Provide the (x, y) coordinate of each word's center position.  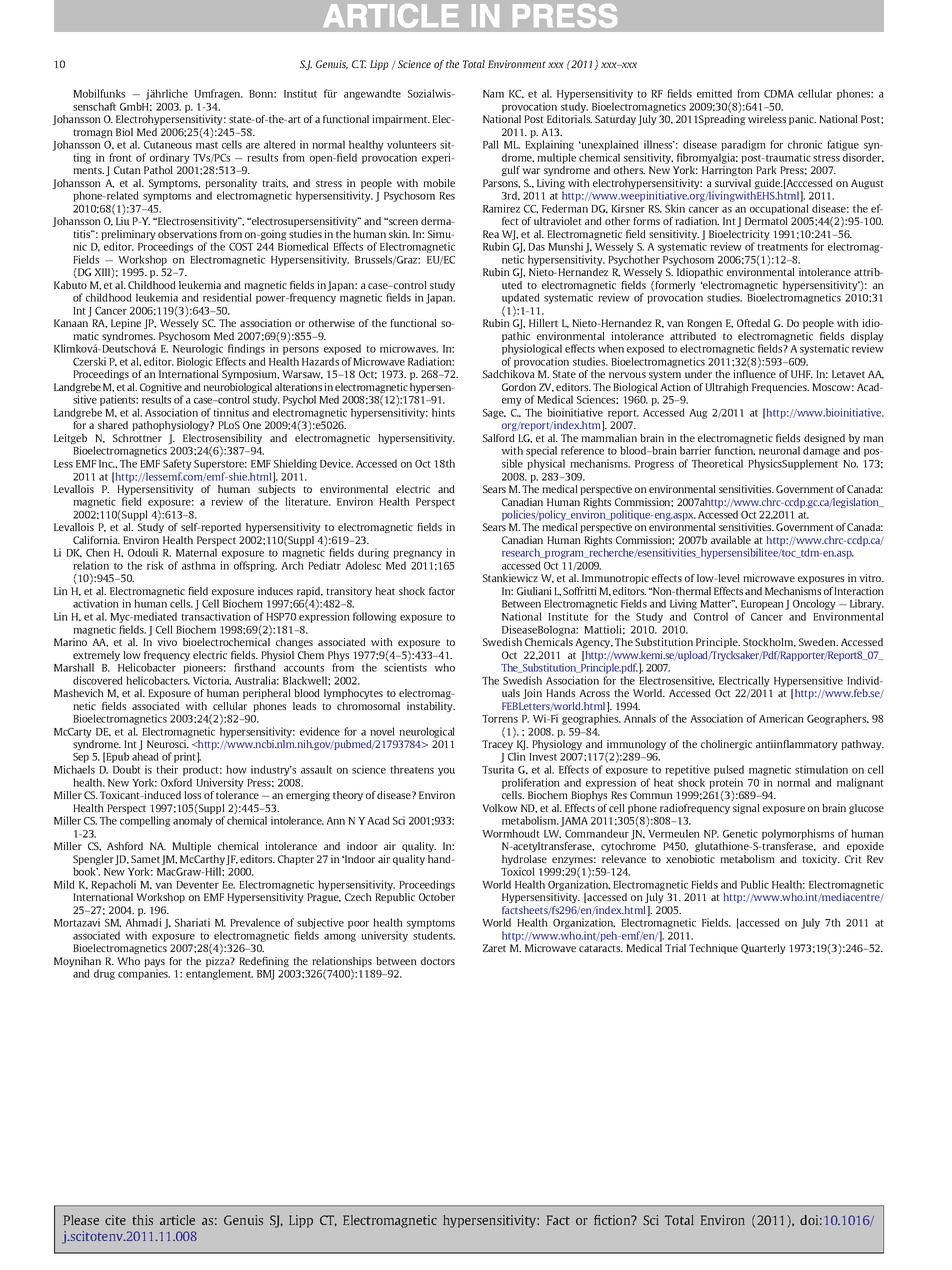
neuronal (779, 450)
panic (802, 120)
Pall (491, 144)
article (177, 1220)
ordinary (170, 158)
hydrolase (524, 861)
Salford (499, 438)
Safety (177, 464)
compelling (145, 821)
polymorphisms (798, 834)
